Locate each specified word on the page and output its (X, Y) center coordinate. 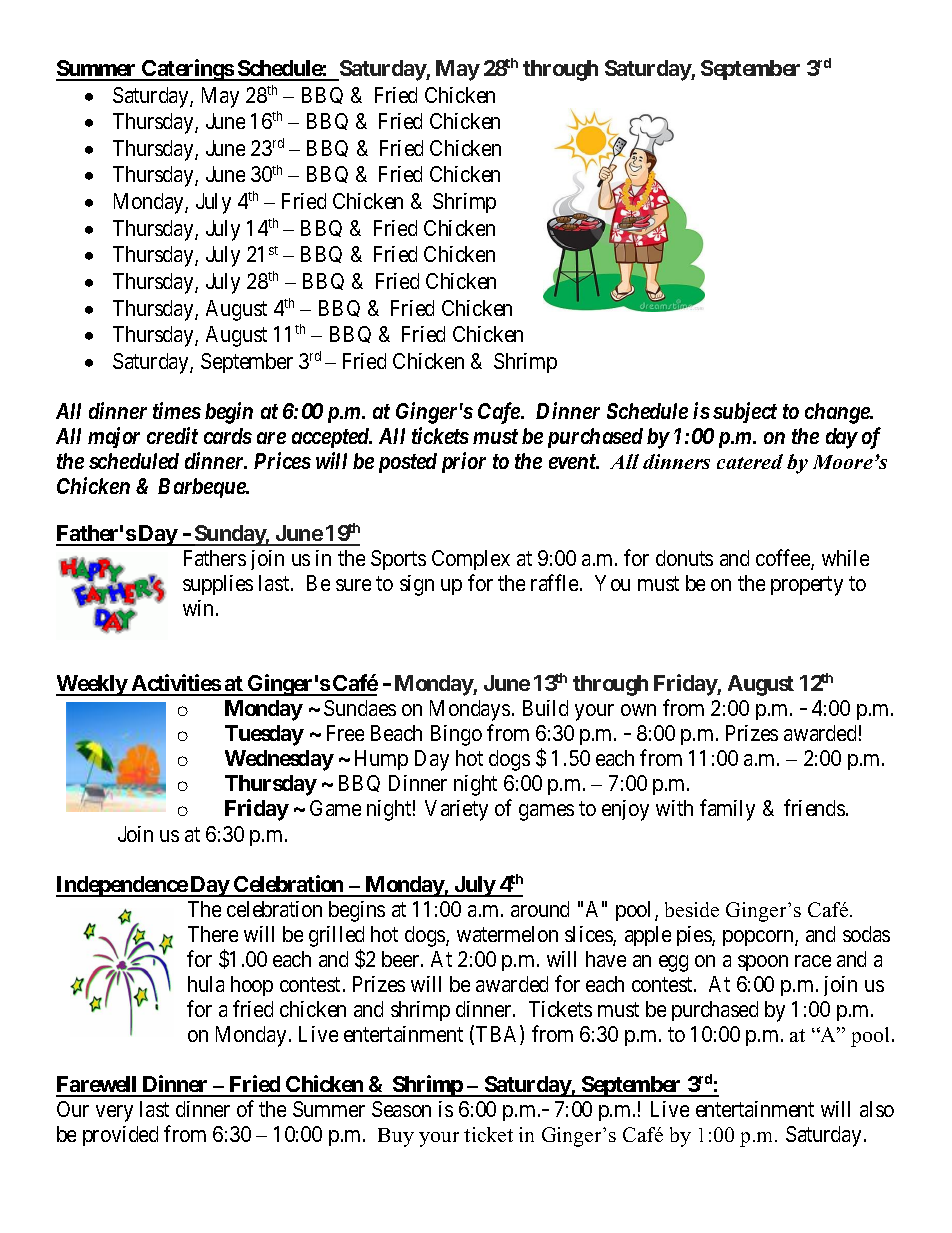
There (213, 934)
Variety (456, 810)
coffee (784, 559)
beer (402, 959)
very (114, 1113)
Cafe (500, 413)
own (638, 710)
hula (206, 984)
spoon (763, 963)
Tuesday (264, 735)
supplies (218, 585)
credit (172, 435)
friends (814, 807)
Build (545, 708)
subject (745, 412)
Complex (471, 560)
